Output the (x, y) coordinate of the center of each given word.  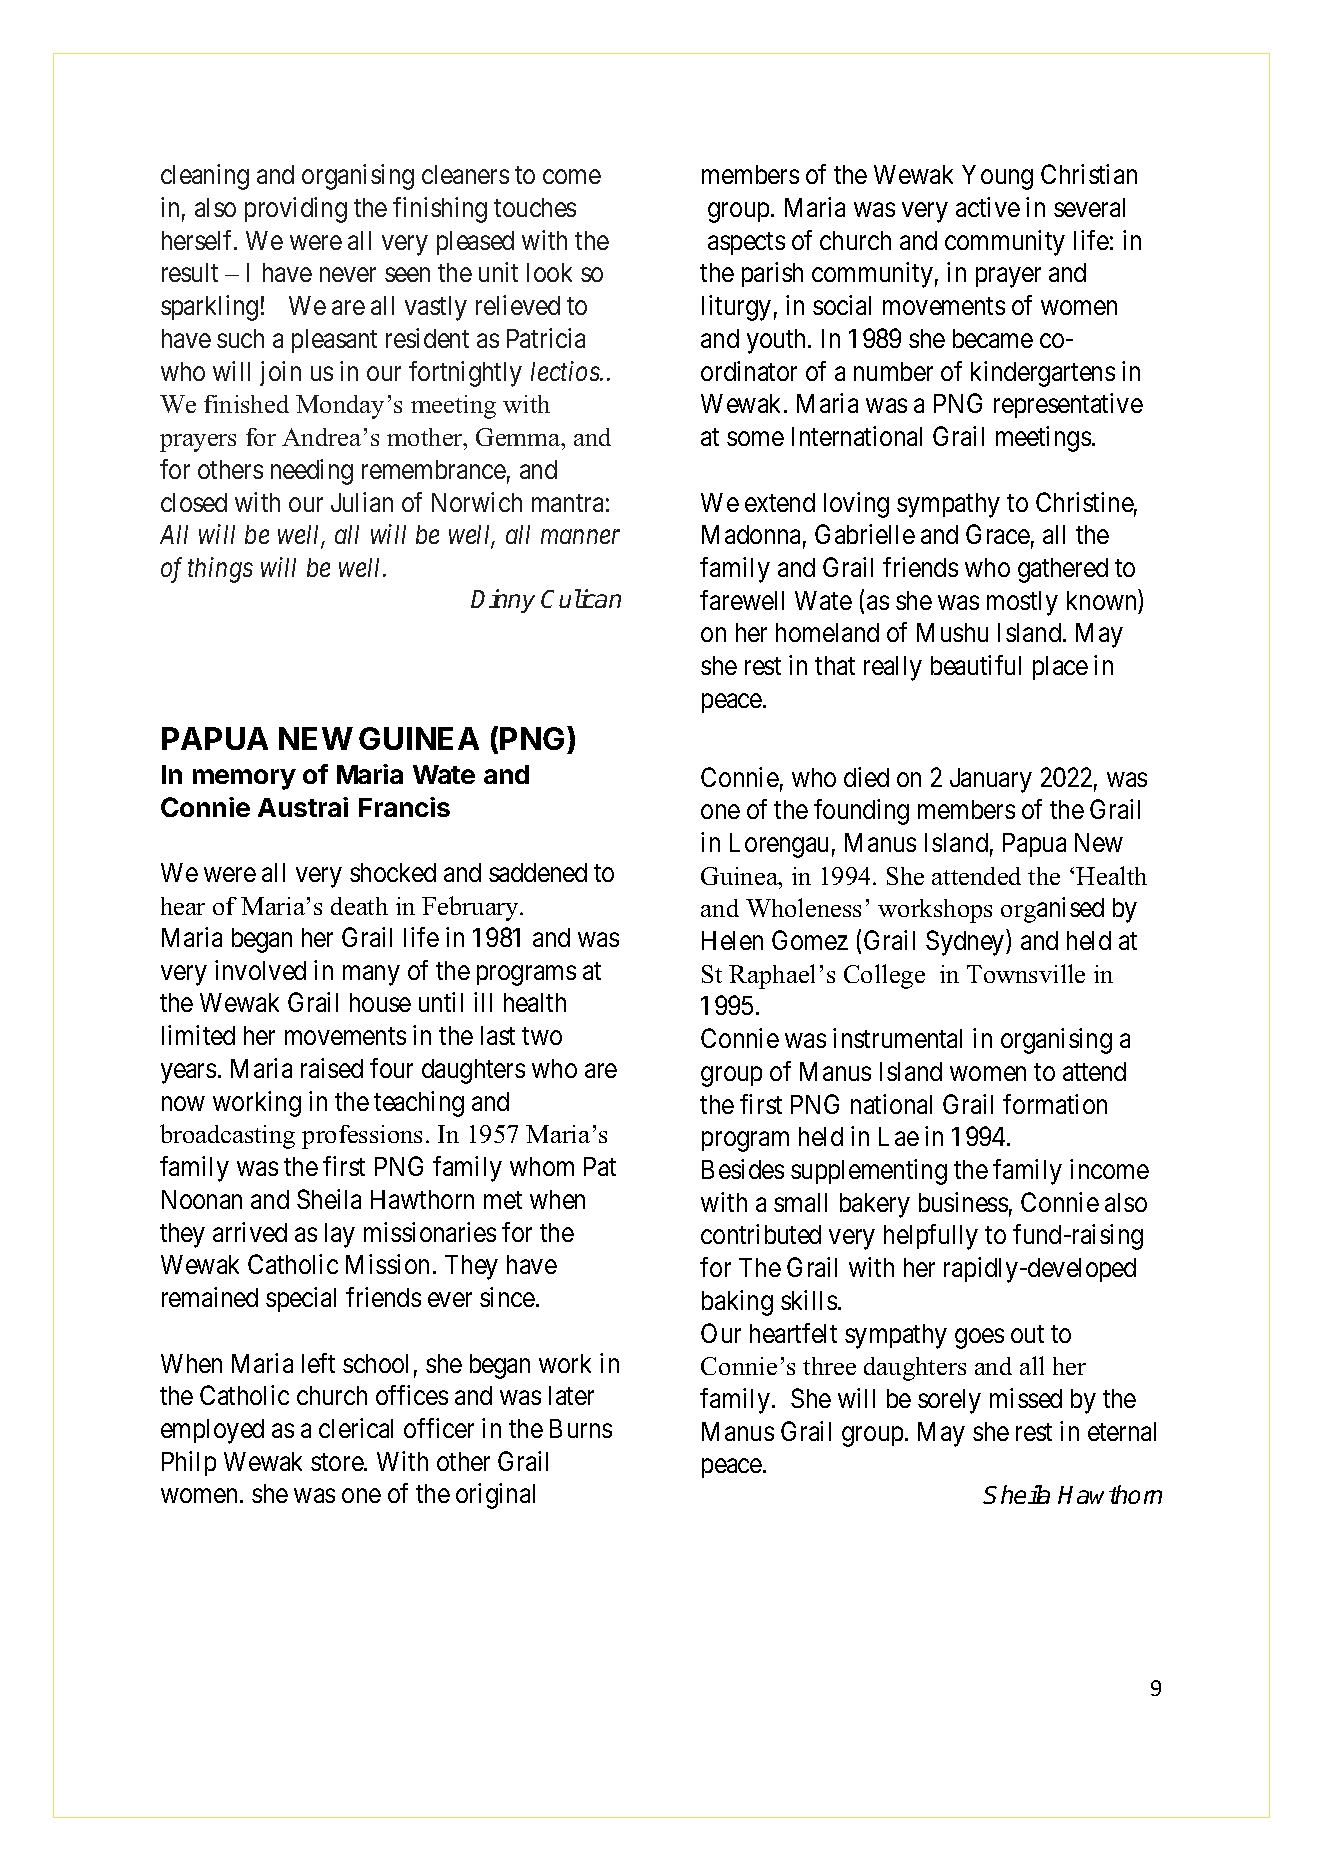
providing (296, 210)
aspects (746, 243)
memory (244, 779)
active (988, 207)
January (991, 780)
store (338, 1462)
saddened (538, 872)
